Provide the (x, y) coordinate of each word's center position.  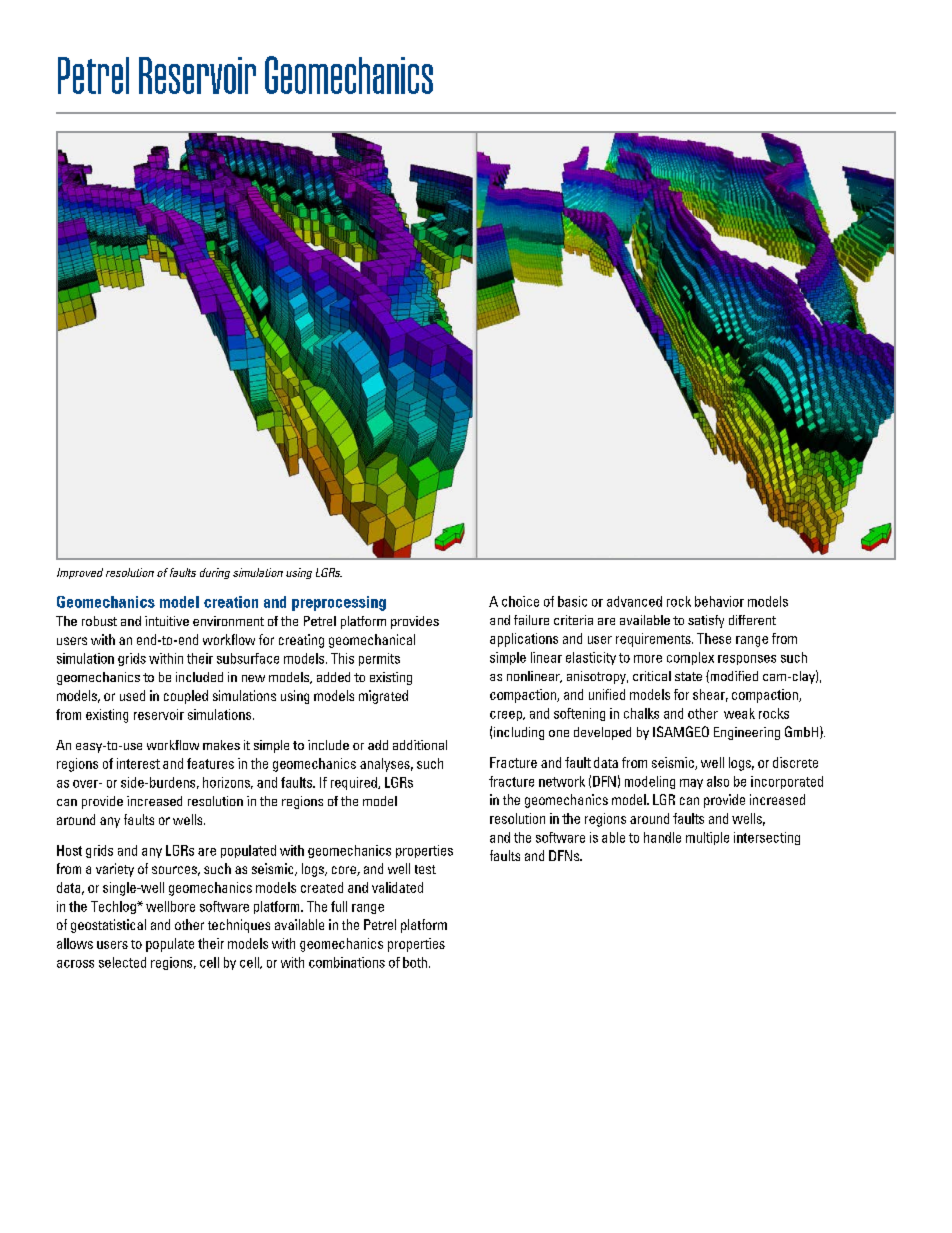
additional (420, 745)
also (718, 781)
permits (379, 659)
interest (138, 763)
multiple (707, 838)
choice (520, 601)
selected (122, 962)
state (688, 676)
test (425, 869)
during (215, 573)
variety (115, 870)
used (132, 695)
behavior (719, 601)
